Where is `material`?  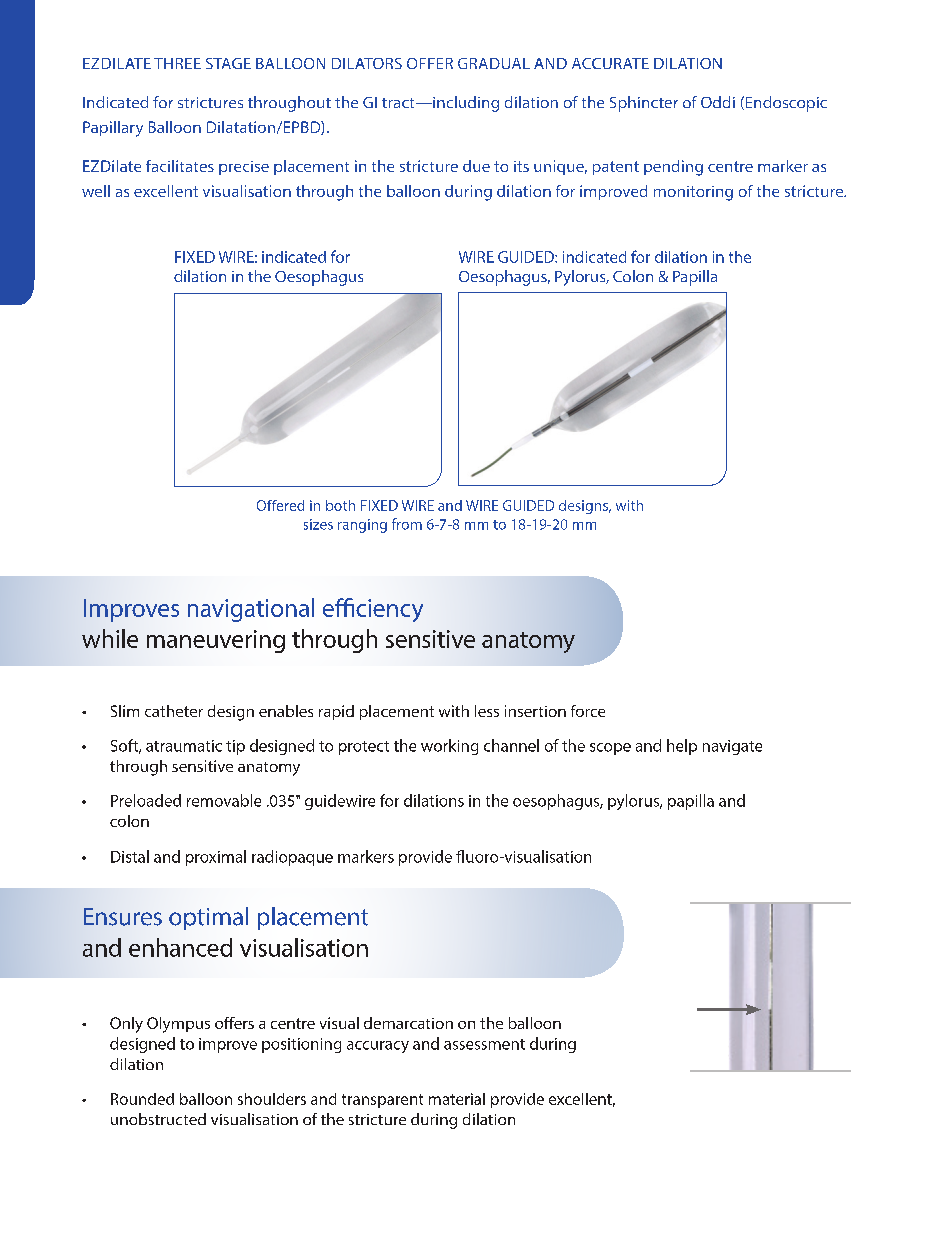
material is located at coordinates (457, 1099).
